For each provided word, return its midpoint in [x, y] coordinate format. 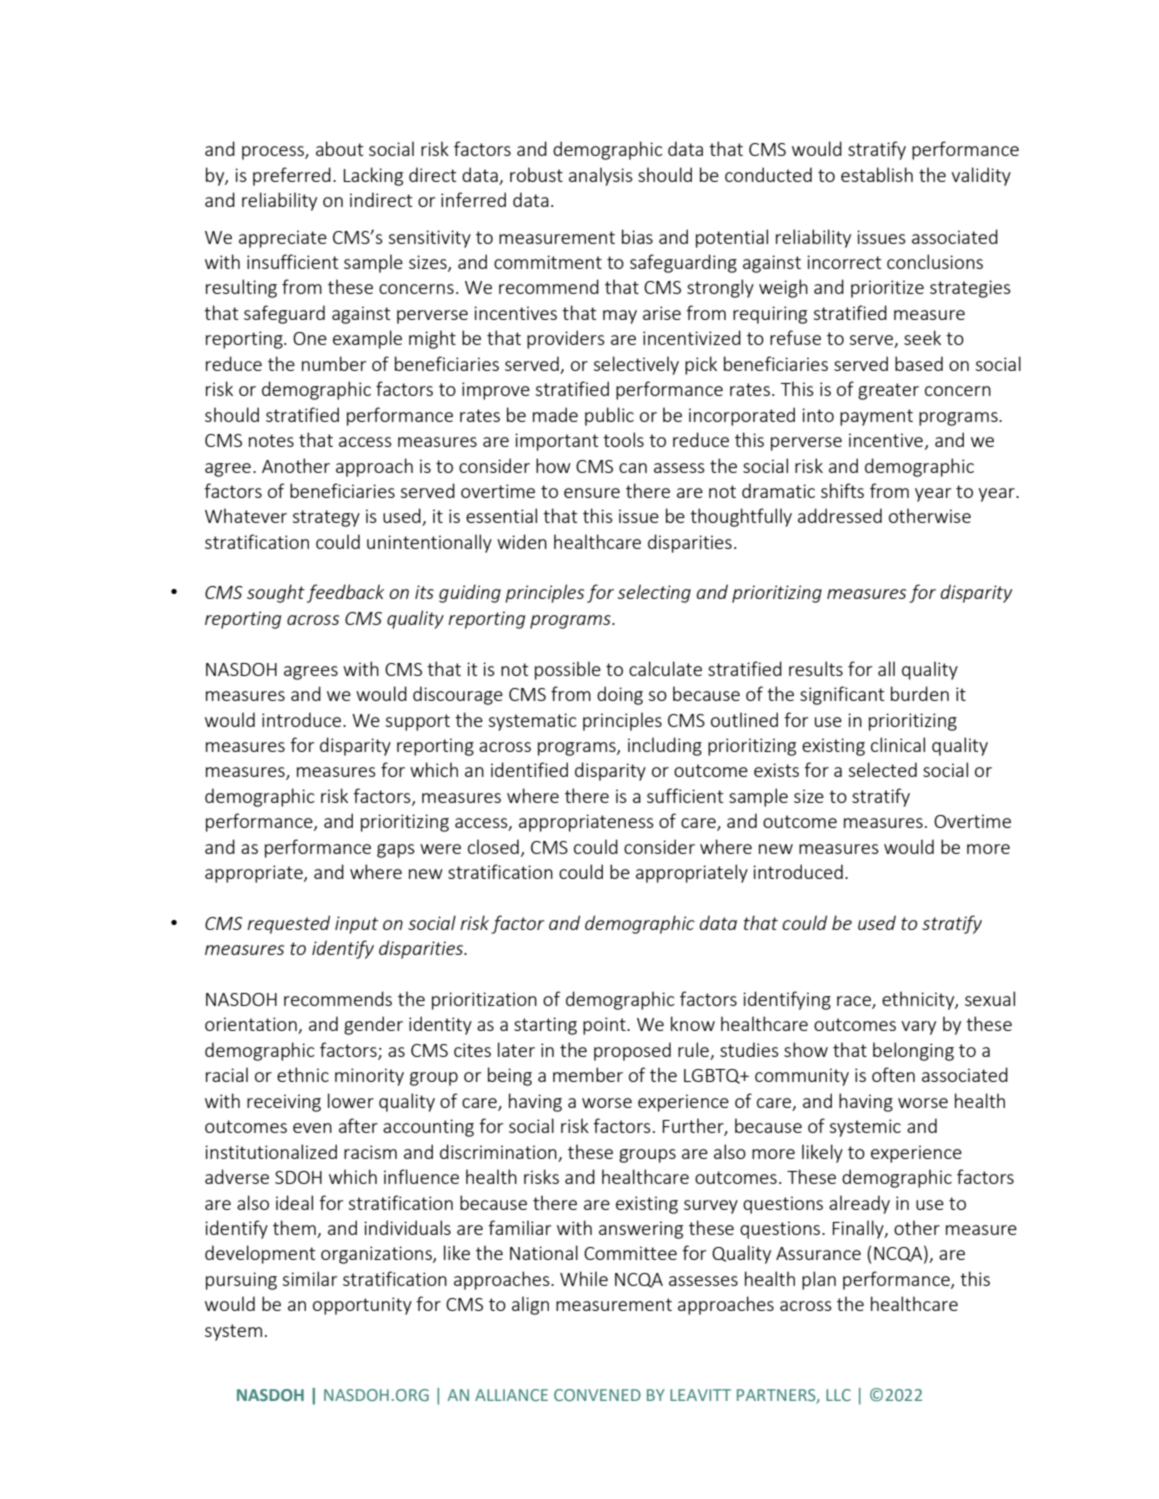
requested [288, 924]
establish [877, 174]
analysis [601, 176]
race [855, 1002]
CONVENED [597, 1395]
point [605, 1026]
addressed [840, 515]
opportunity [362, 1306]
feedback [345, 593]
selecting [654, 593]
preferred [292, 176]
